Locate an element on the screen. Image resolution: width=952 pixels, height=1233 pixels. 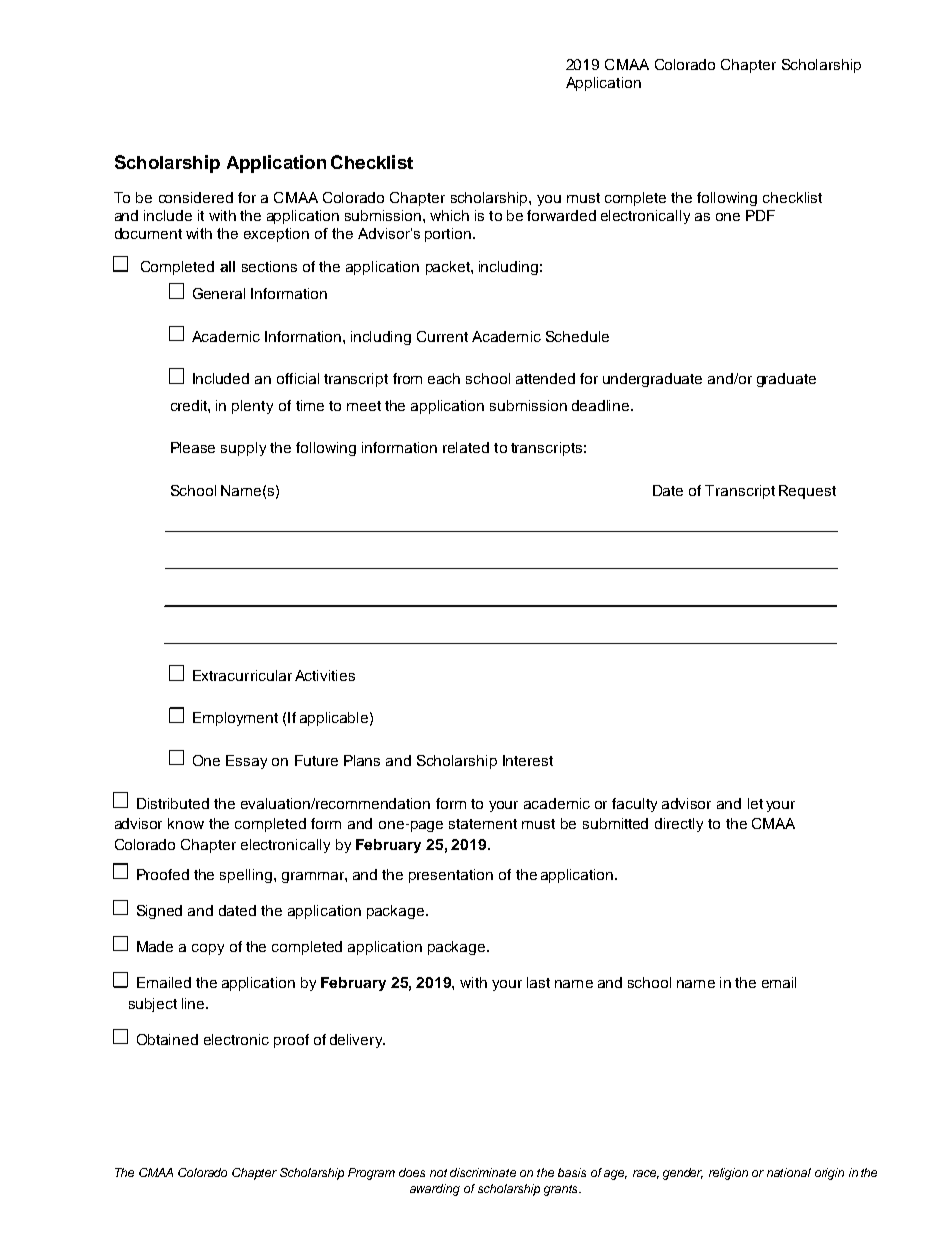
exception is located at coordinates (276, 235).
